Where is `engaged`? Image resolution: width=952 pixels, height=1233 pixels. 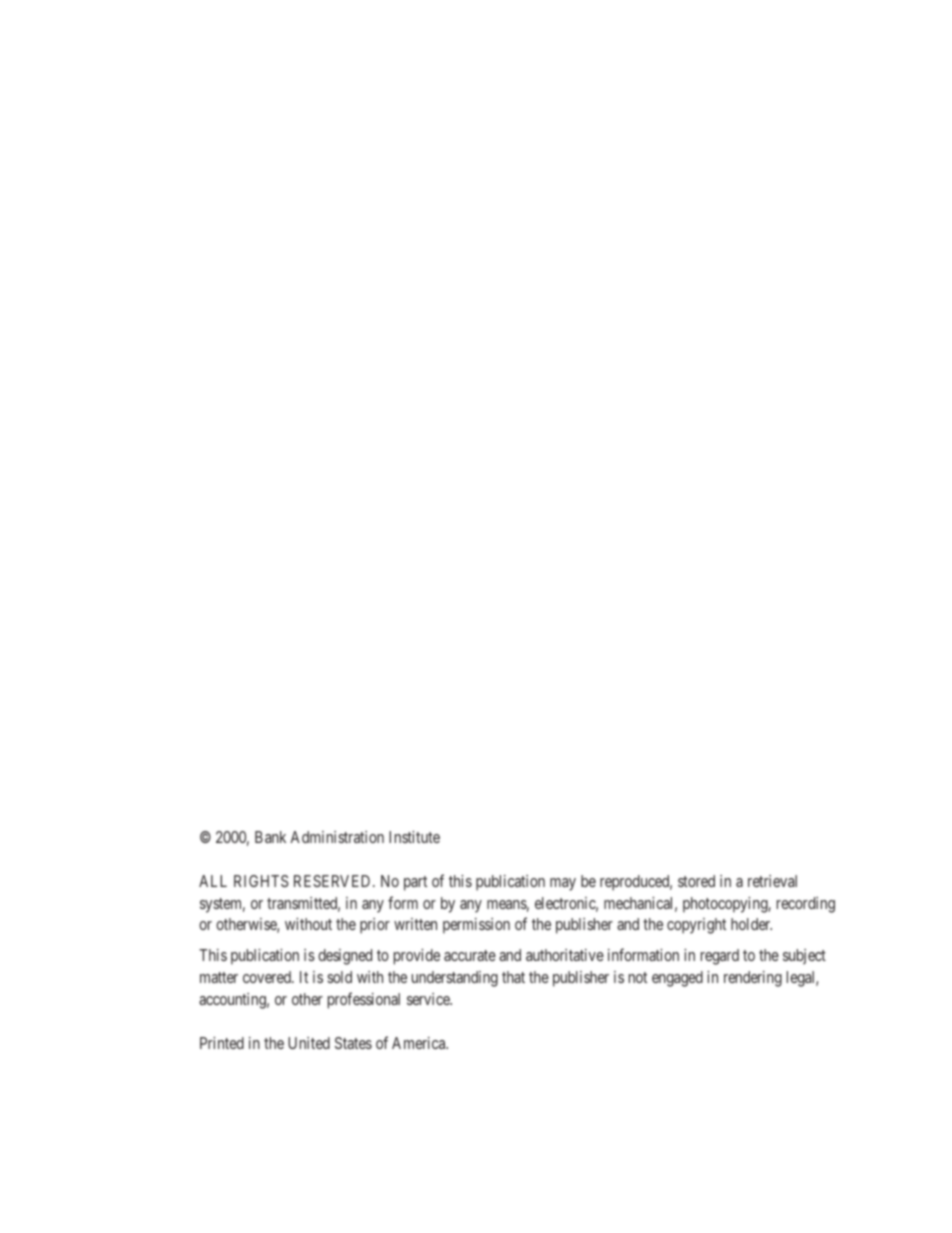 engaged is located at coordinates (677, 979).
